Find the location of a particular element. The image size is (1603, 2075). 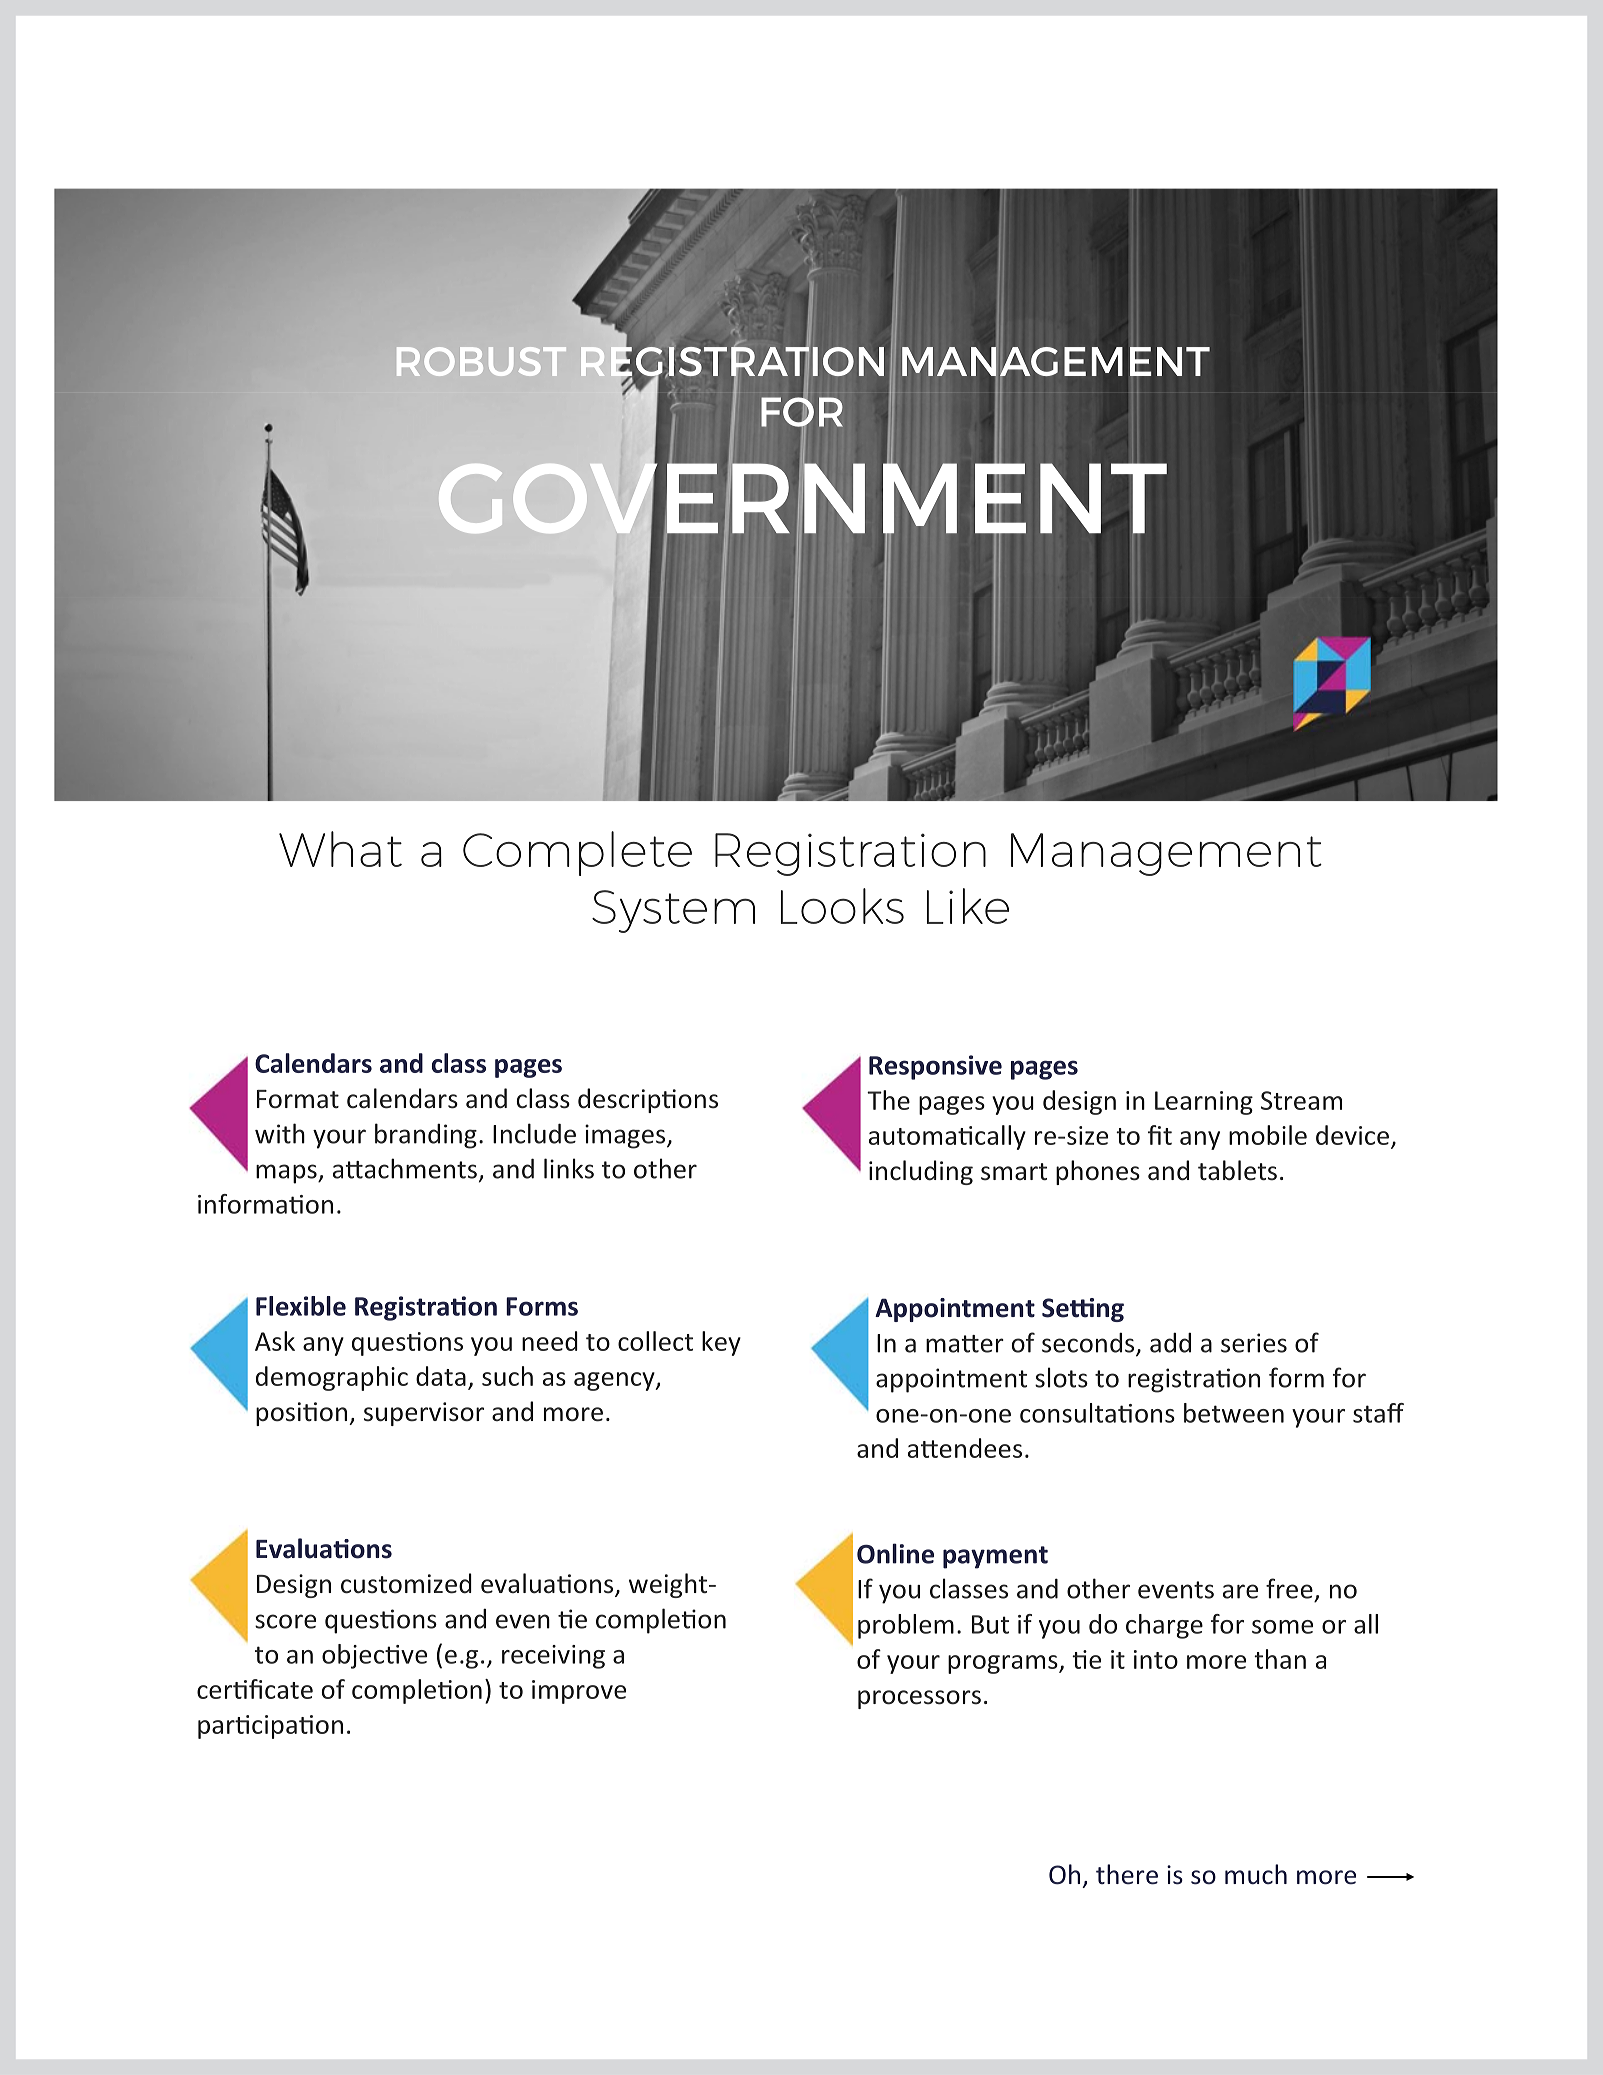

mobile is located at coordinates (1268, 1135).
